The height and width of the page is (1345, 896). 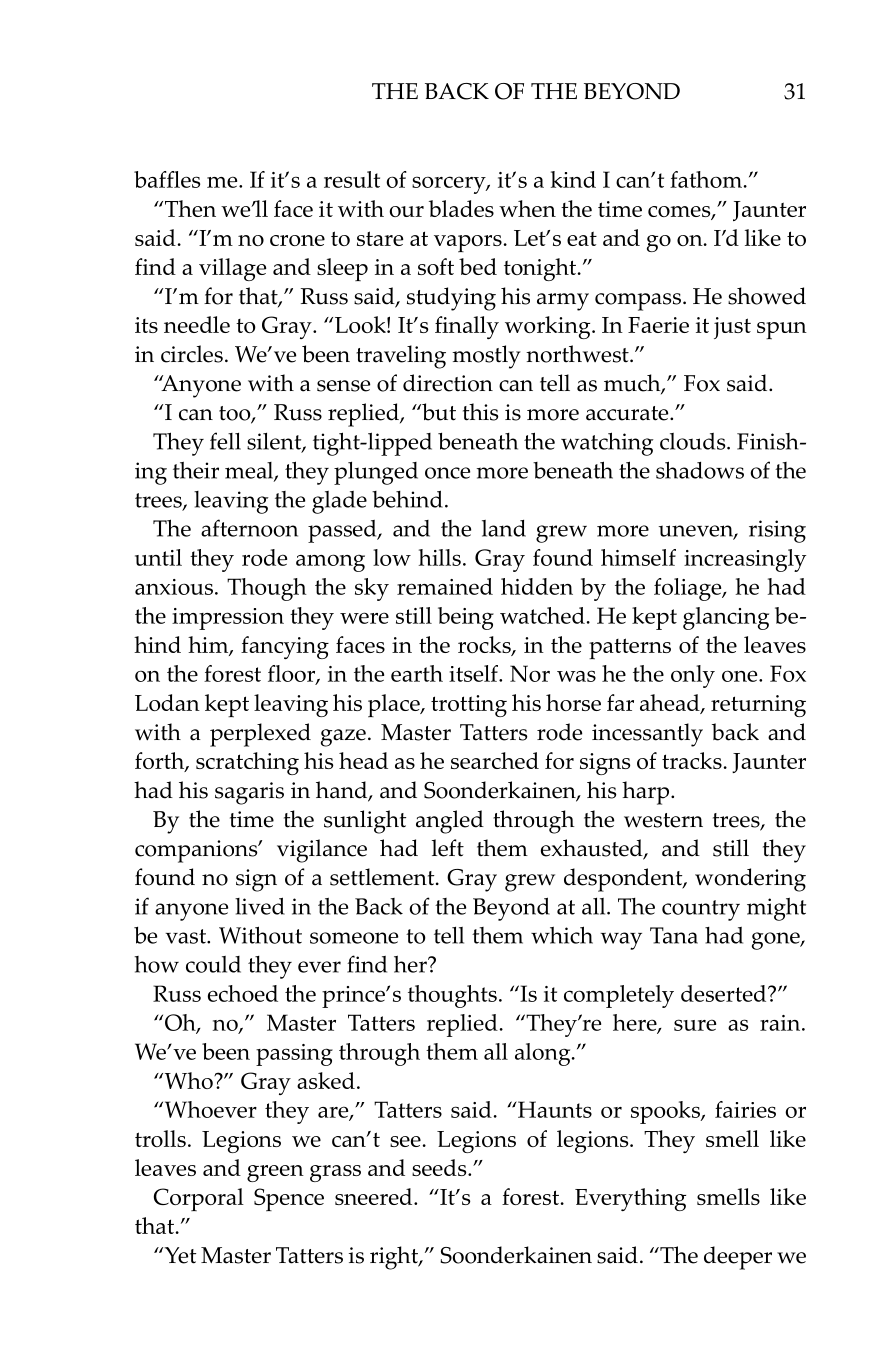 What do you see at coordinates (461, 208) in the page?
I see `blades` at bounding box center [461, 208].
